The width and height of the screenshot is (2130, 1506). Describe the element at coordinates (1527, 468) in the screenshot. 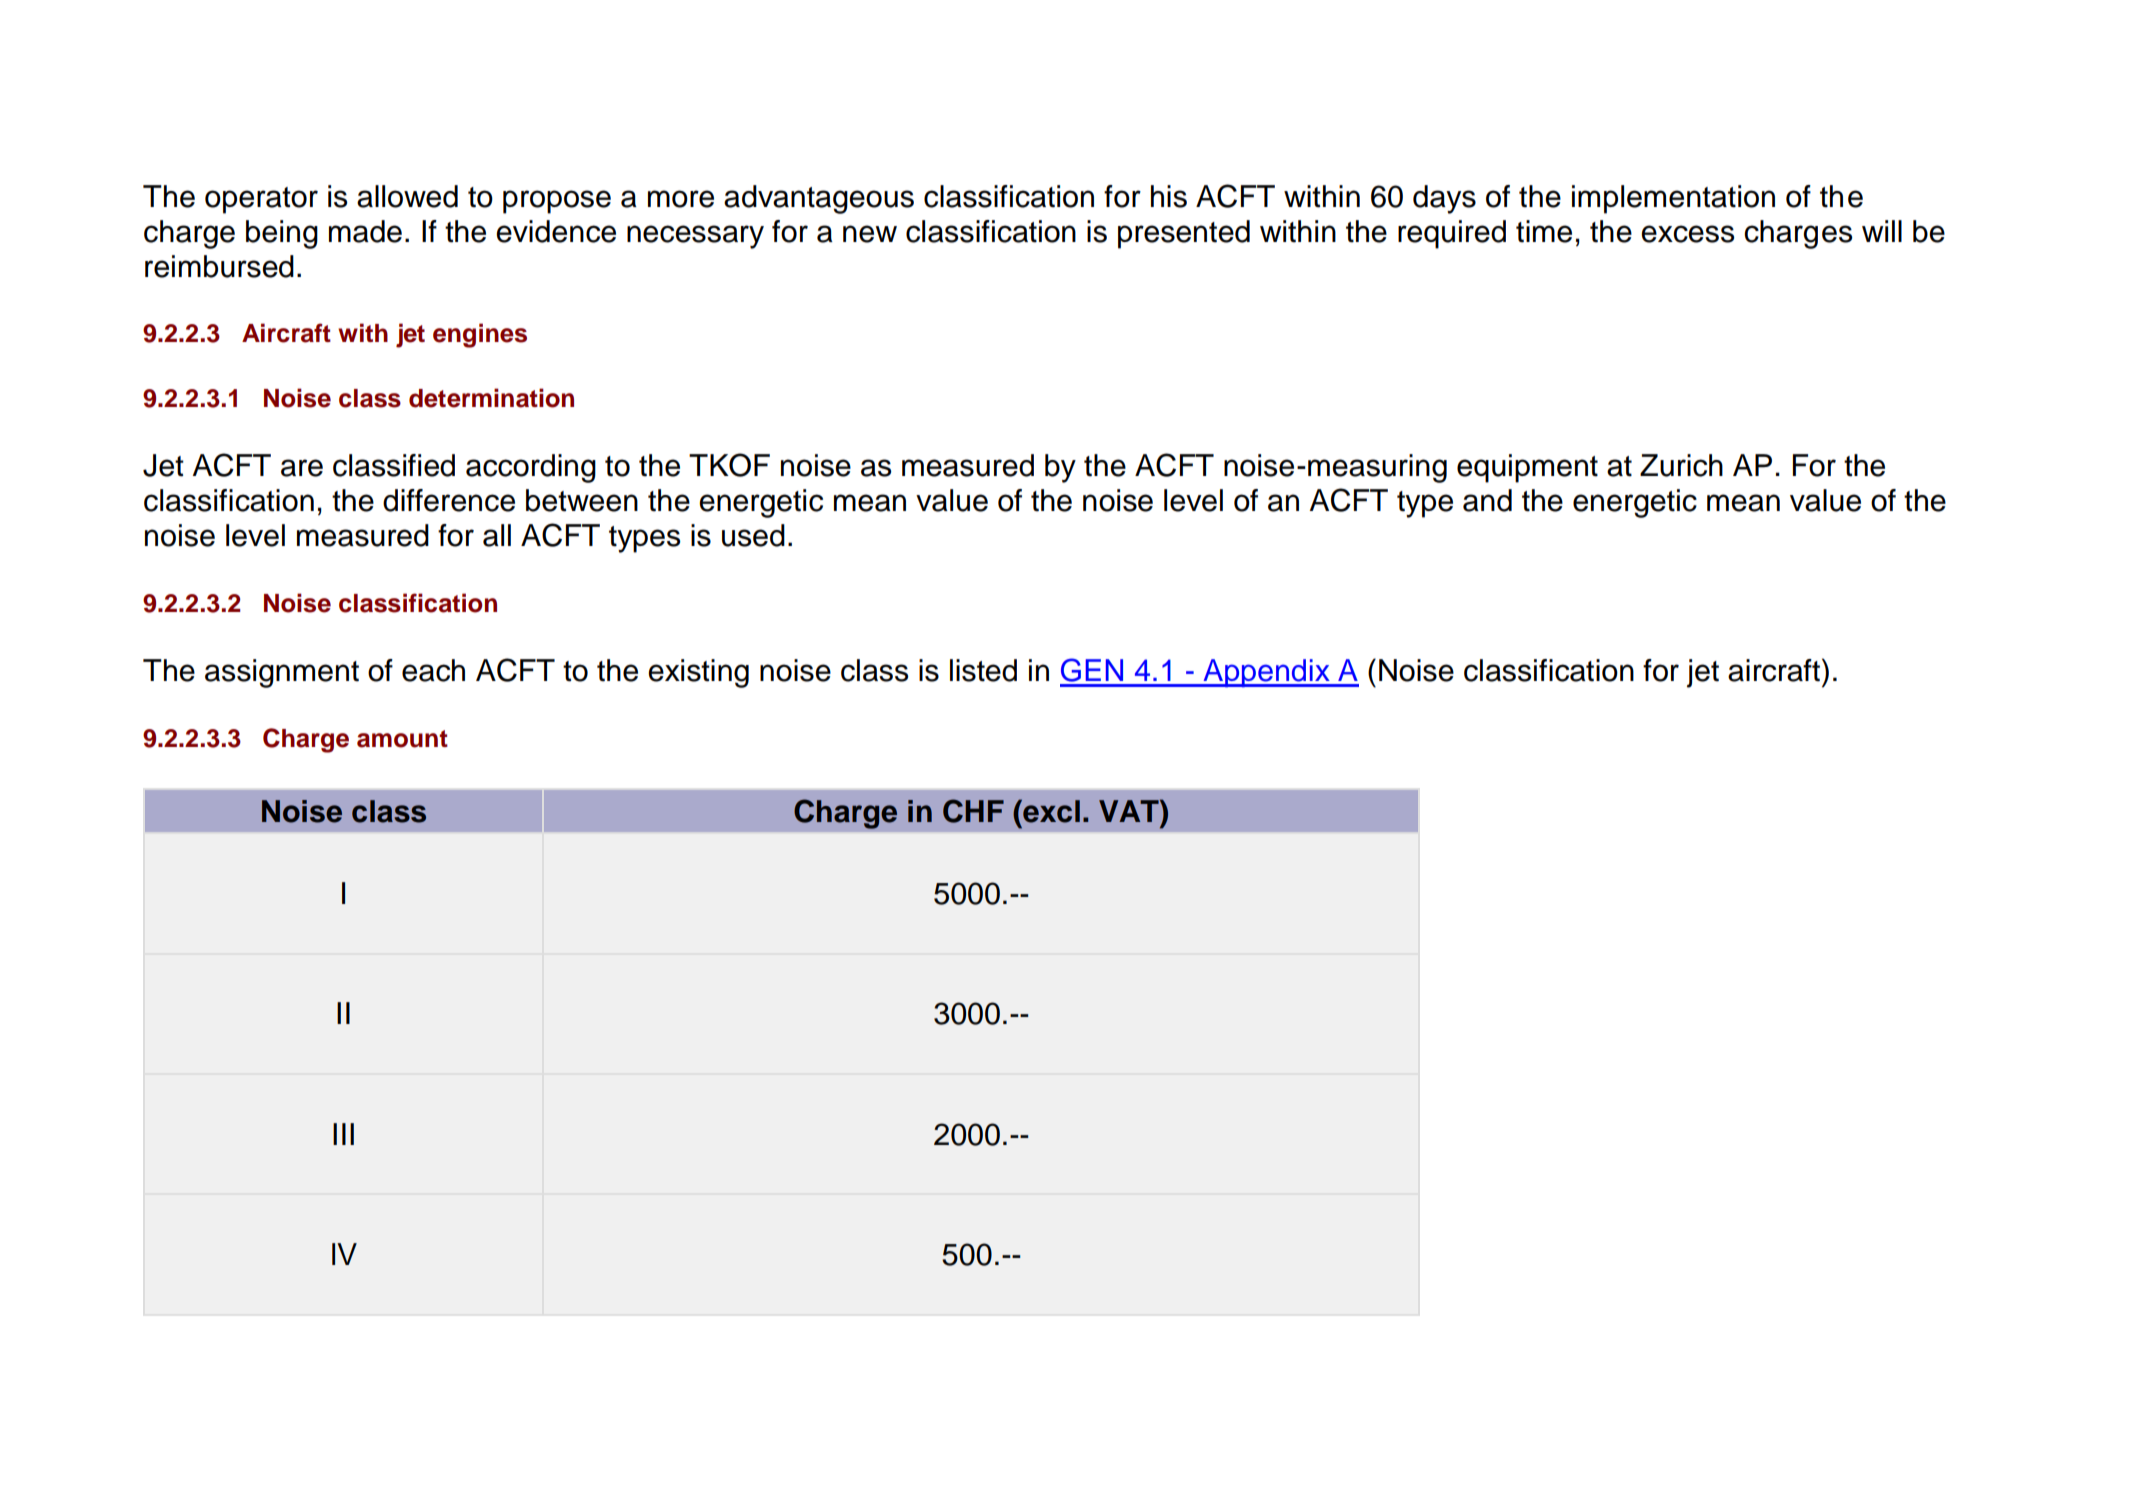

I see `equipment` at that location.
